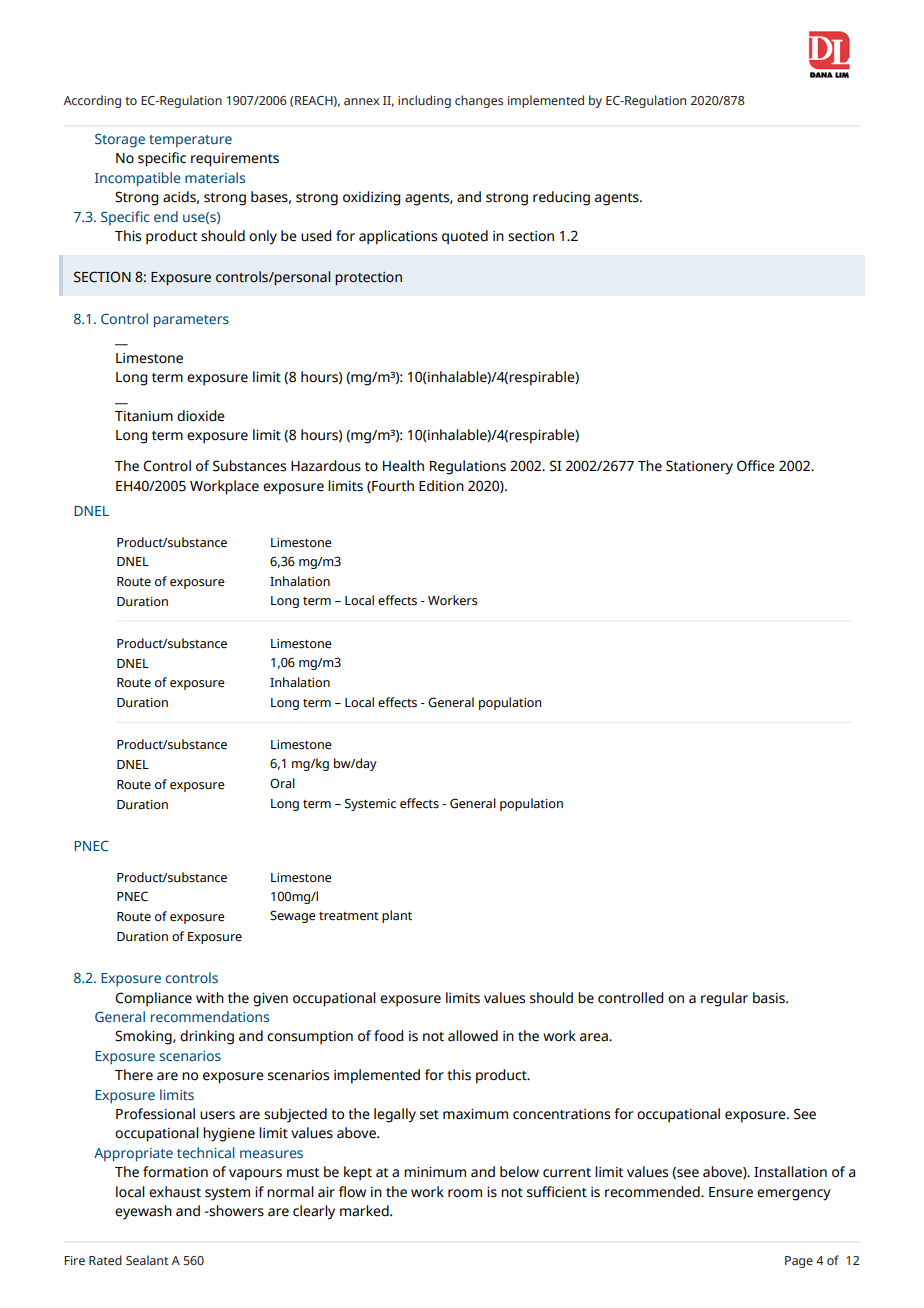  Describe the element at coordinates (465, 1193) in the screenshot. I see `room` at that location.
